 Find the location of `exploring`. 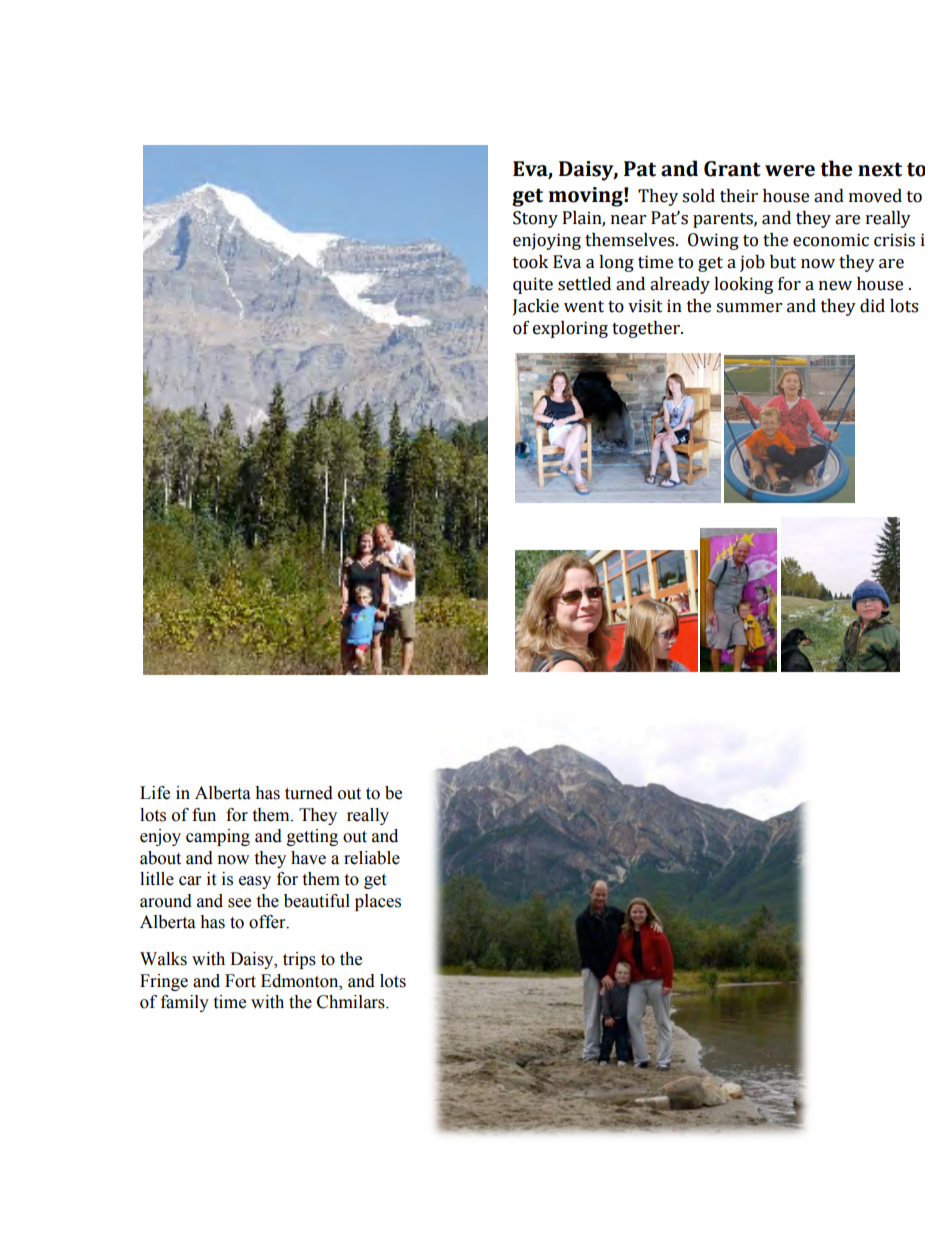

exploring is located at coordinates (570, 329).
